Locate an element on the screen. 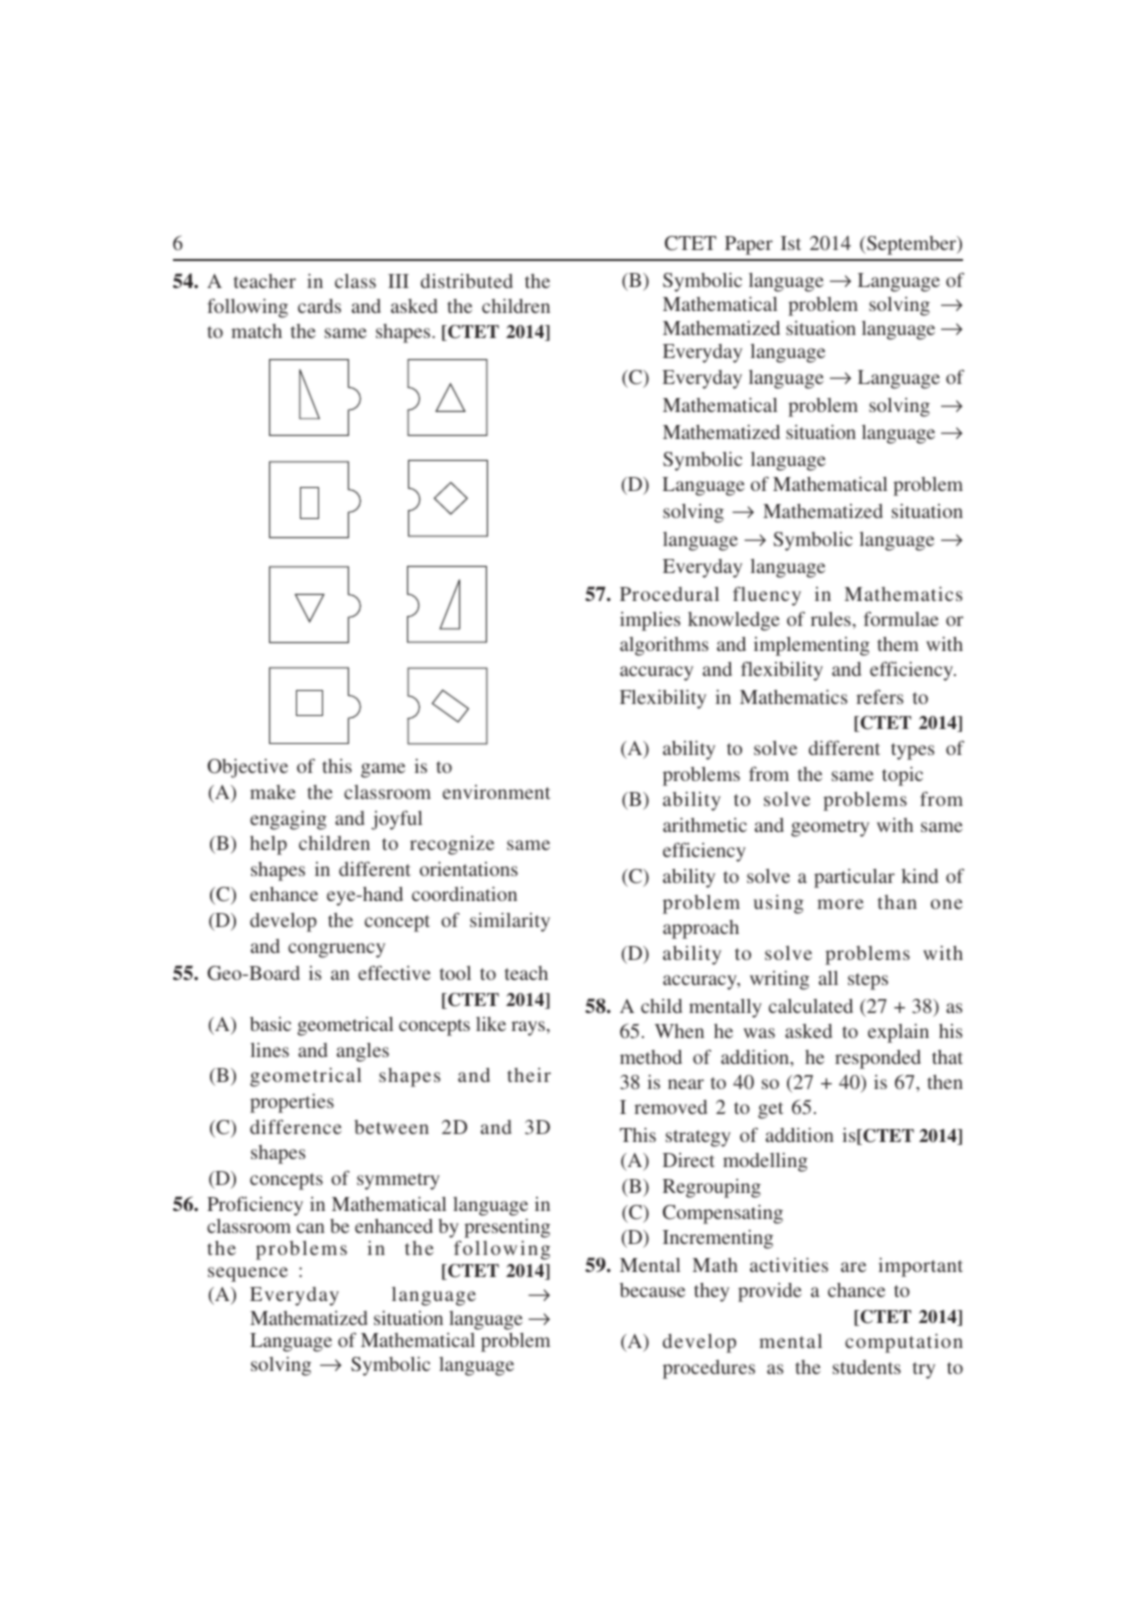 The image size is (1136, 1608). rules is located at coordinates (831, 619).
